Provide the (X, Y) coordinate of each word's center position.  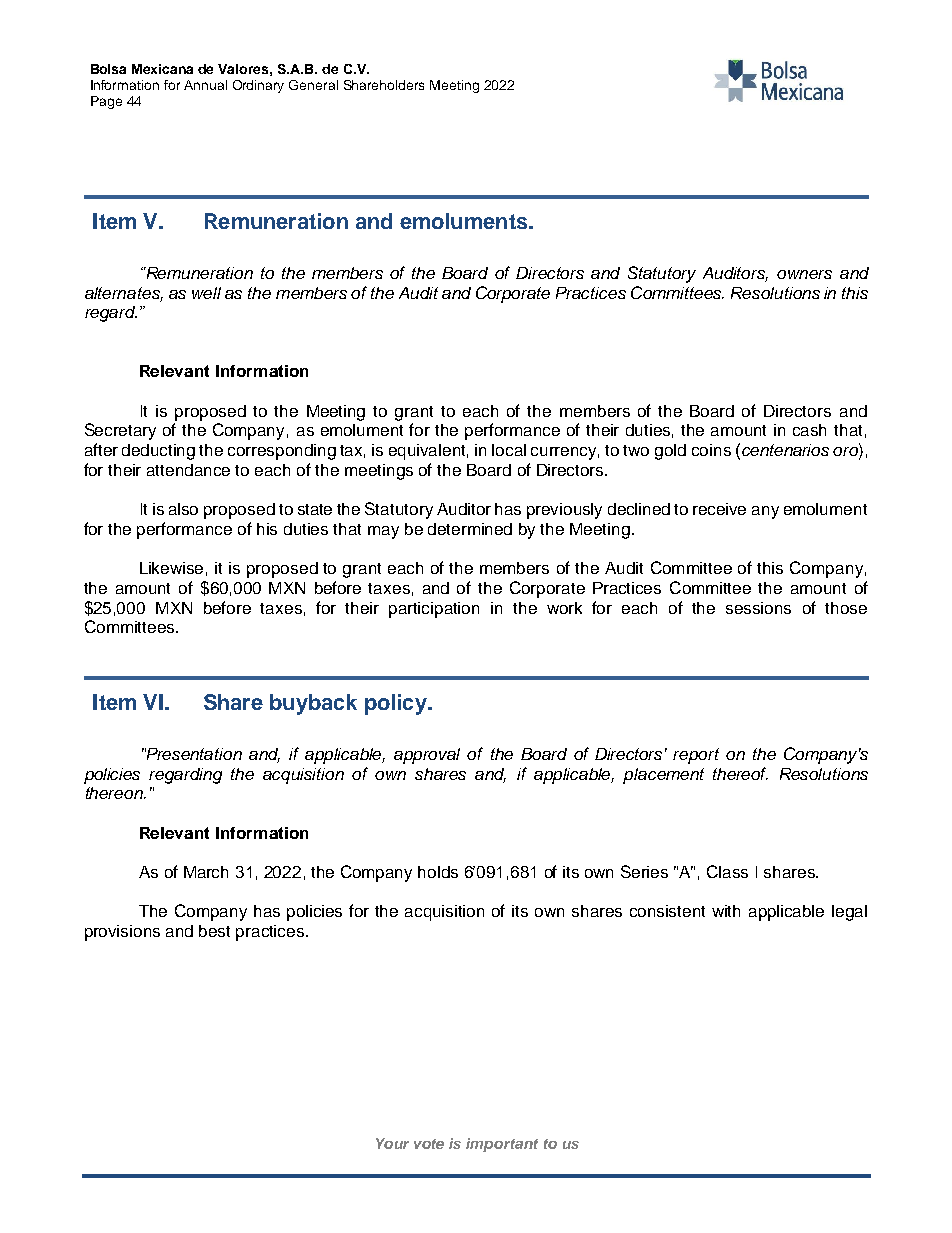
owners (804, 274)
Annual (205, 85)
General (313, 85)
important (502, 1145)
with (726, 911)
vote (429, 1144)
